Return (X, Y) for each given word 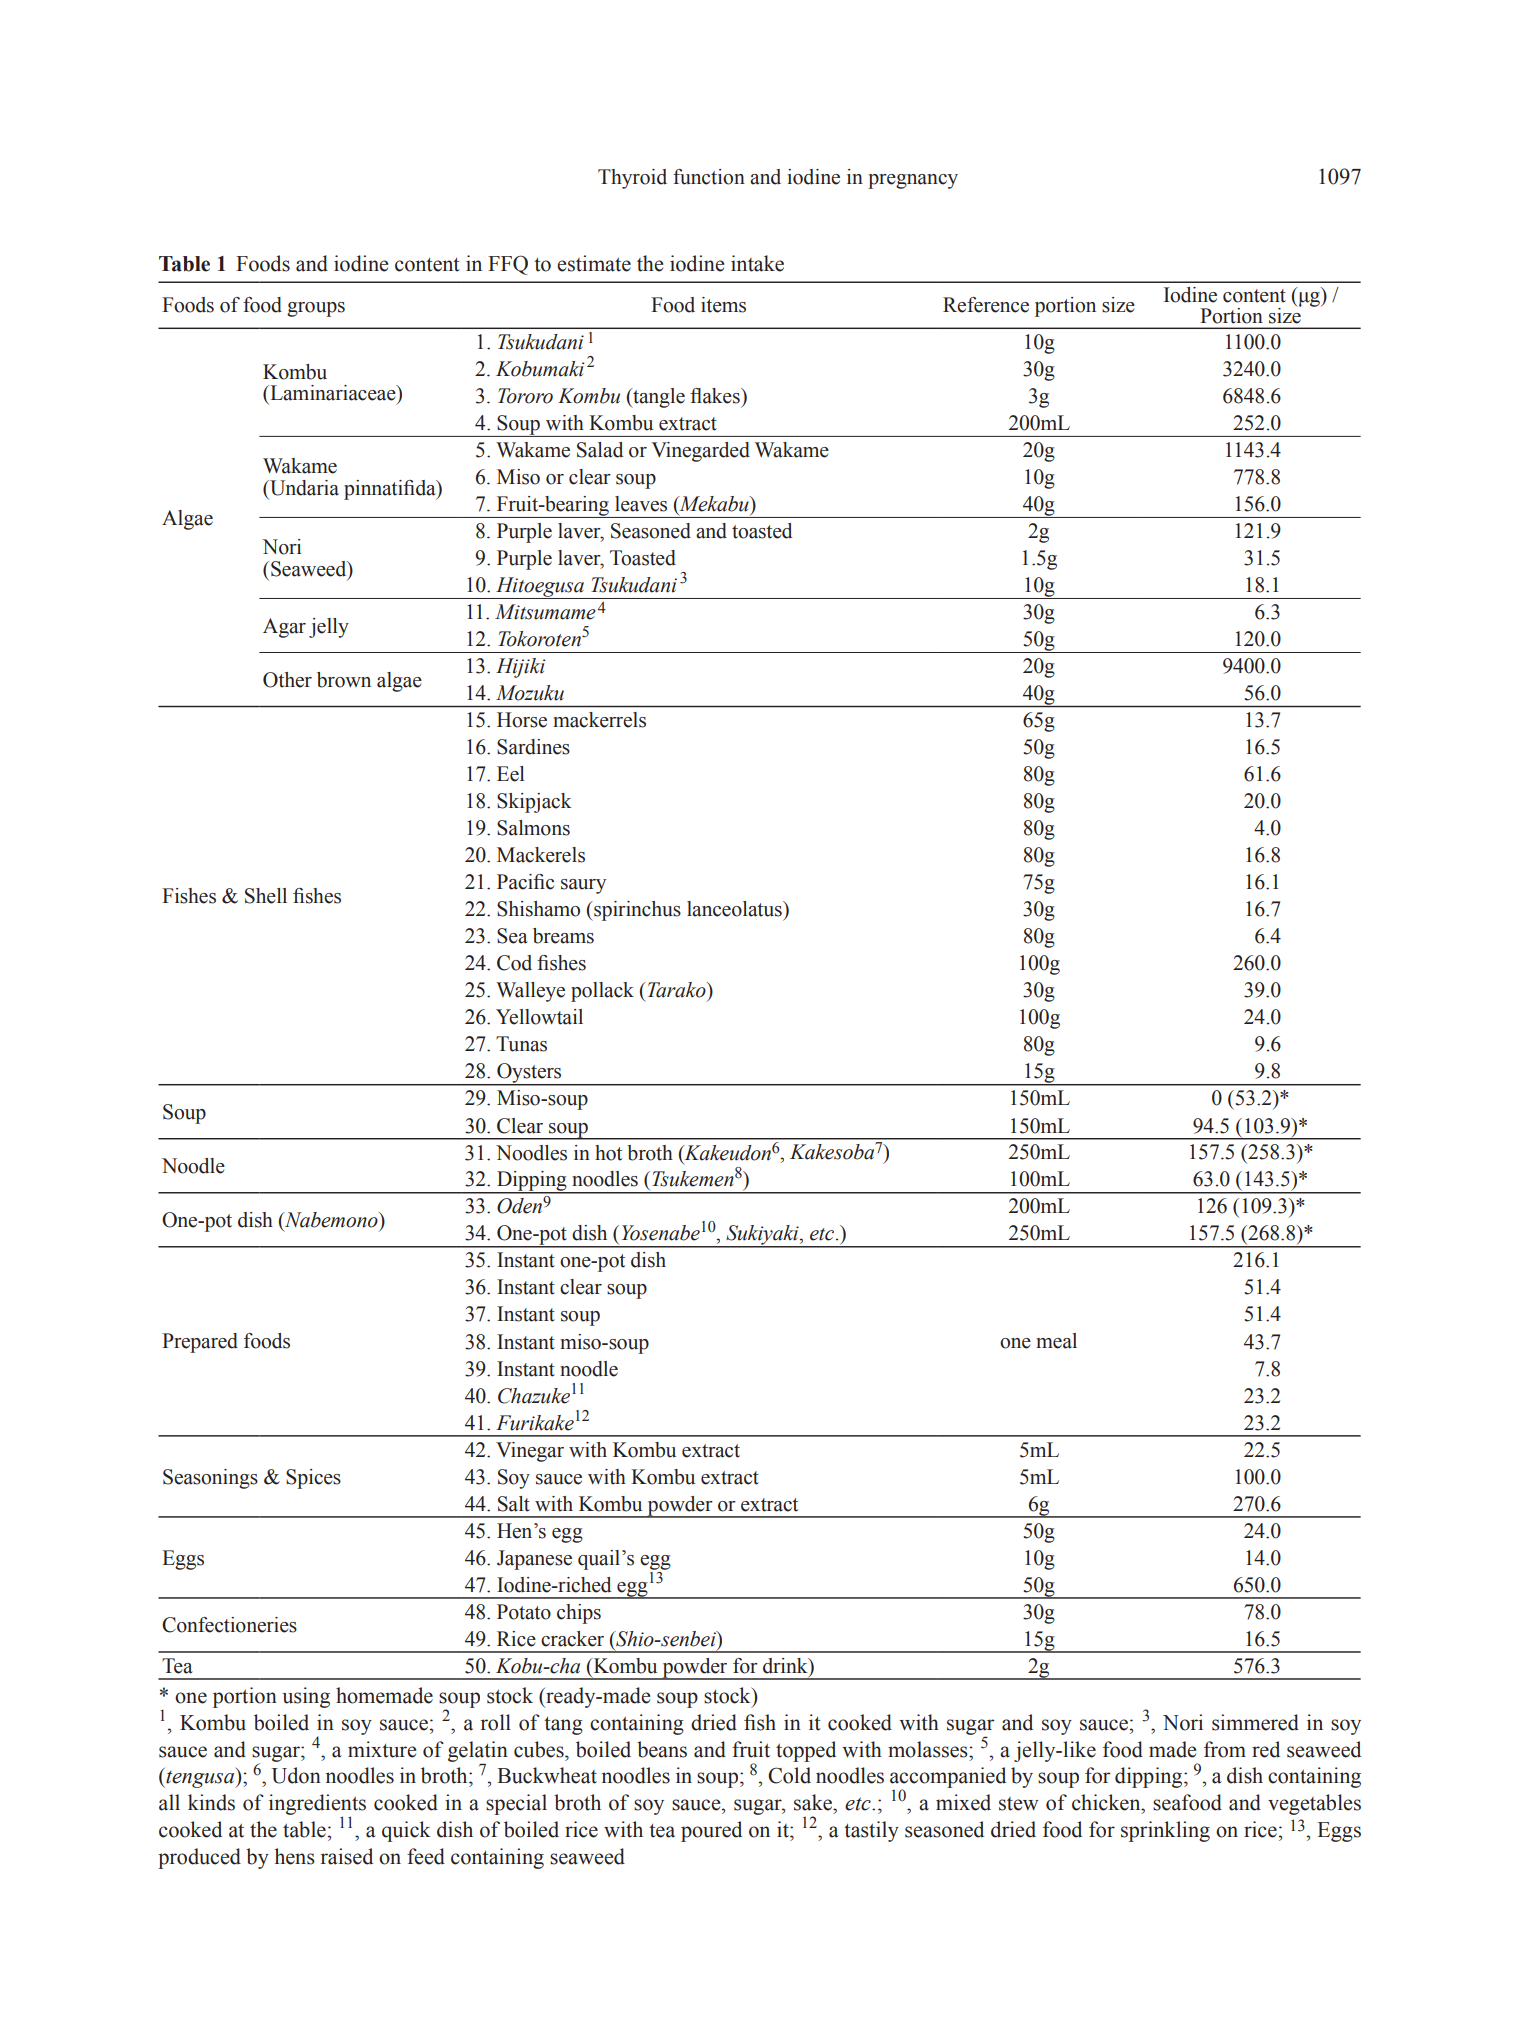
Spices (313, 1479)
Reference (986, 305)
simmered (1255, 1722)
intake (757, 263)
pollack (602, 992)
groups (316, 309)
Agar (284, 628)
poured (711, 1831)
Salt (514, 1504)
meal (1056, 1341)
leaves (641, 504)
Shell (266, 896)
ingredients (317, 1805)
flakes (716, 396)
